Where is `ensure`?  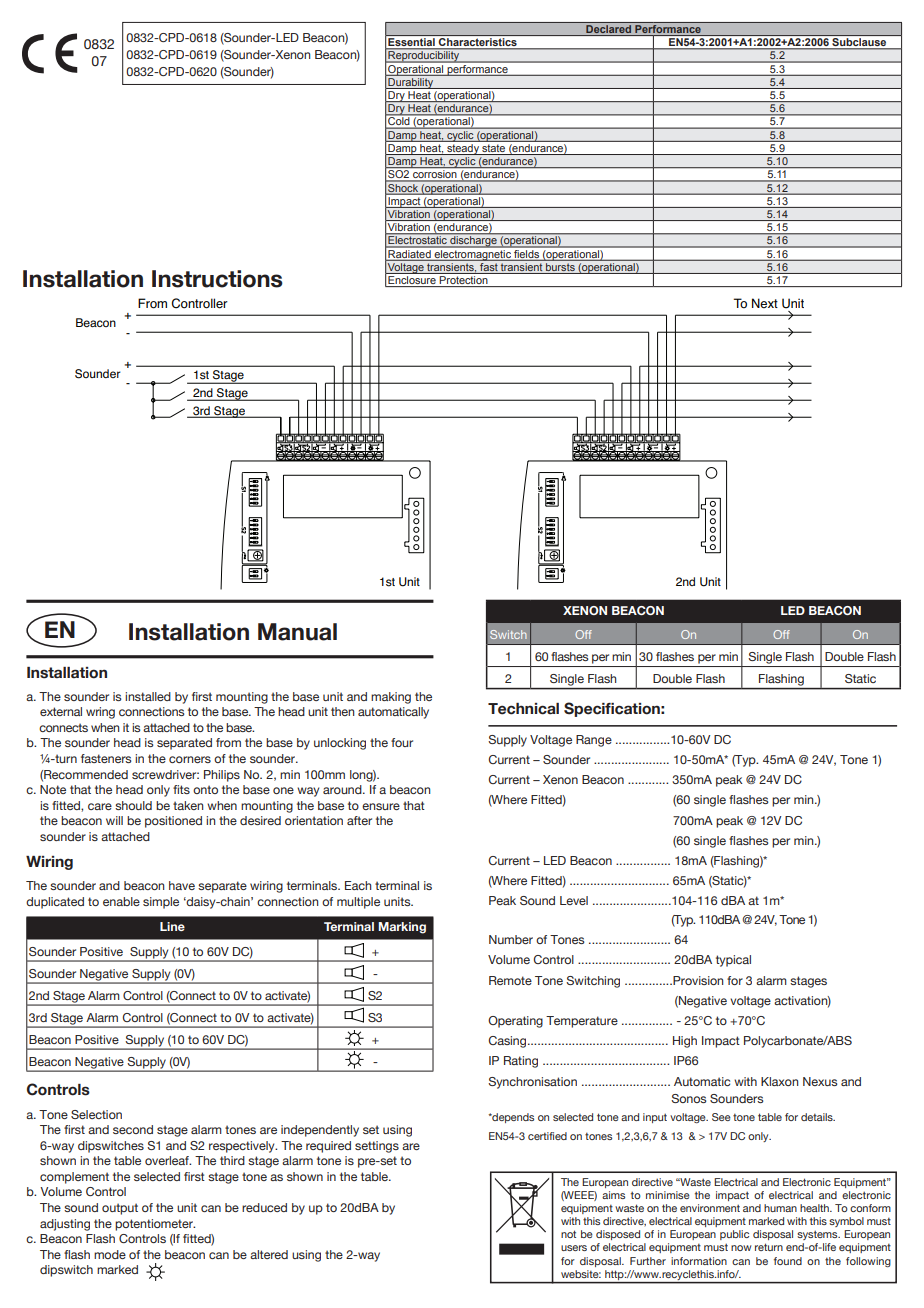
ensure is located at coordinates (381, 806).
